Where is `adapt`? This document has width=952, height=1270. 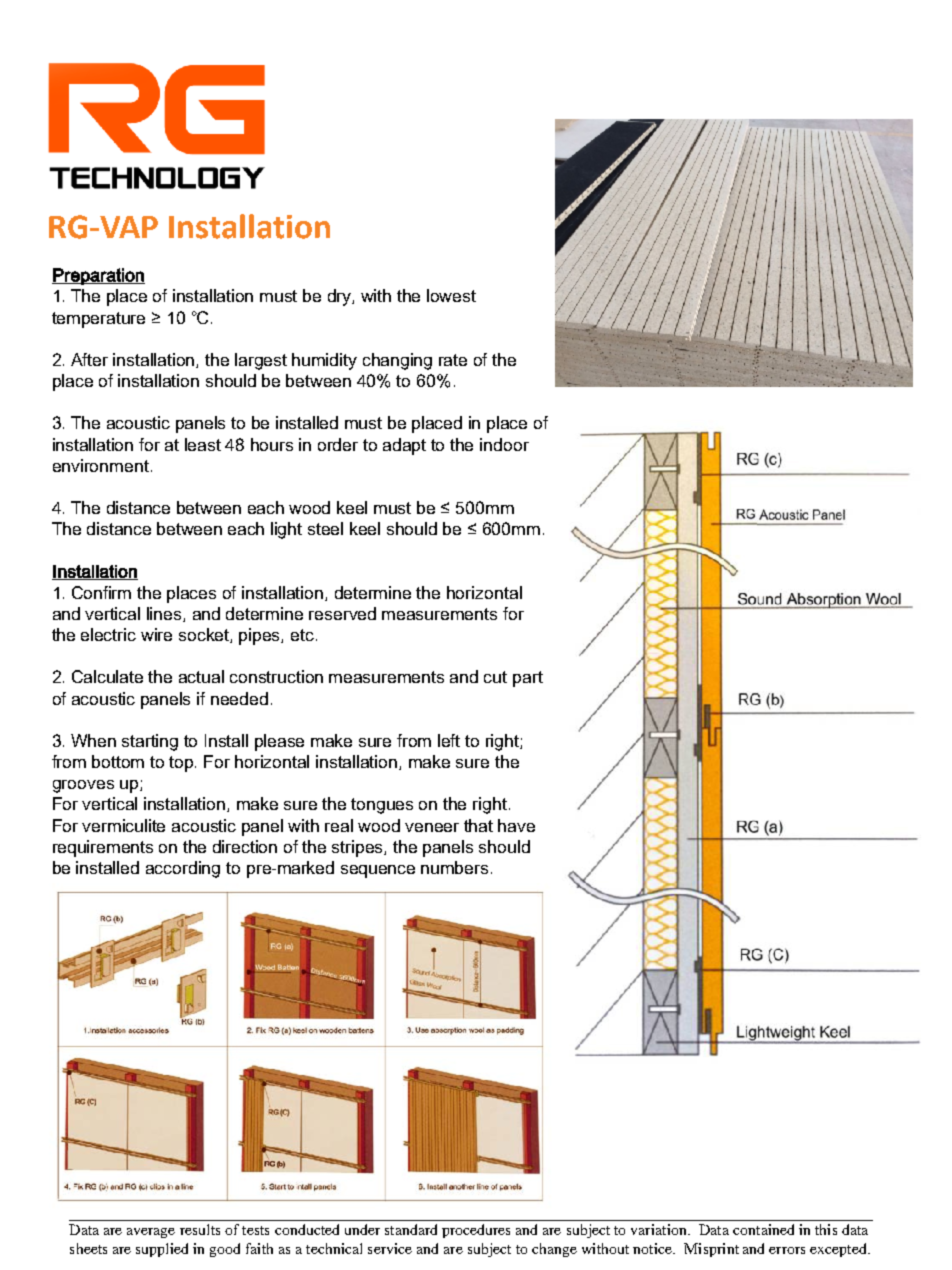 adapt is located at coordinates (404, 446).
